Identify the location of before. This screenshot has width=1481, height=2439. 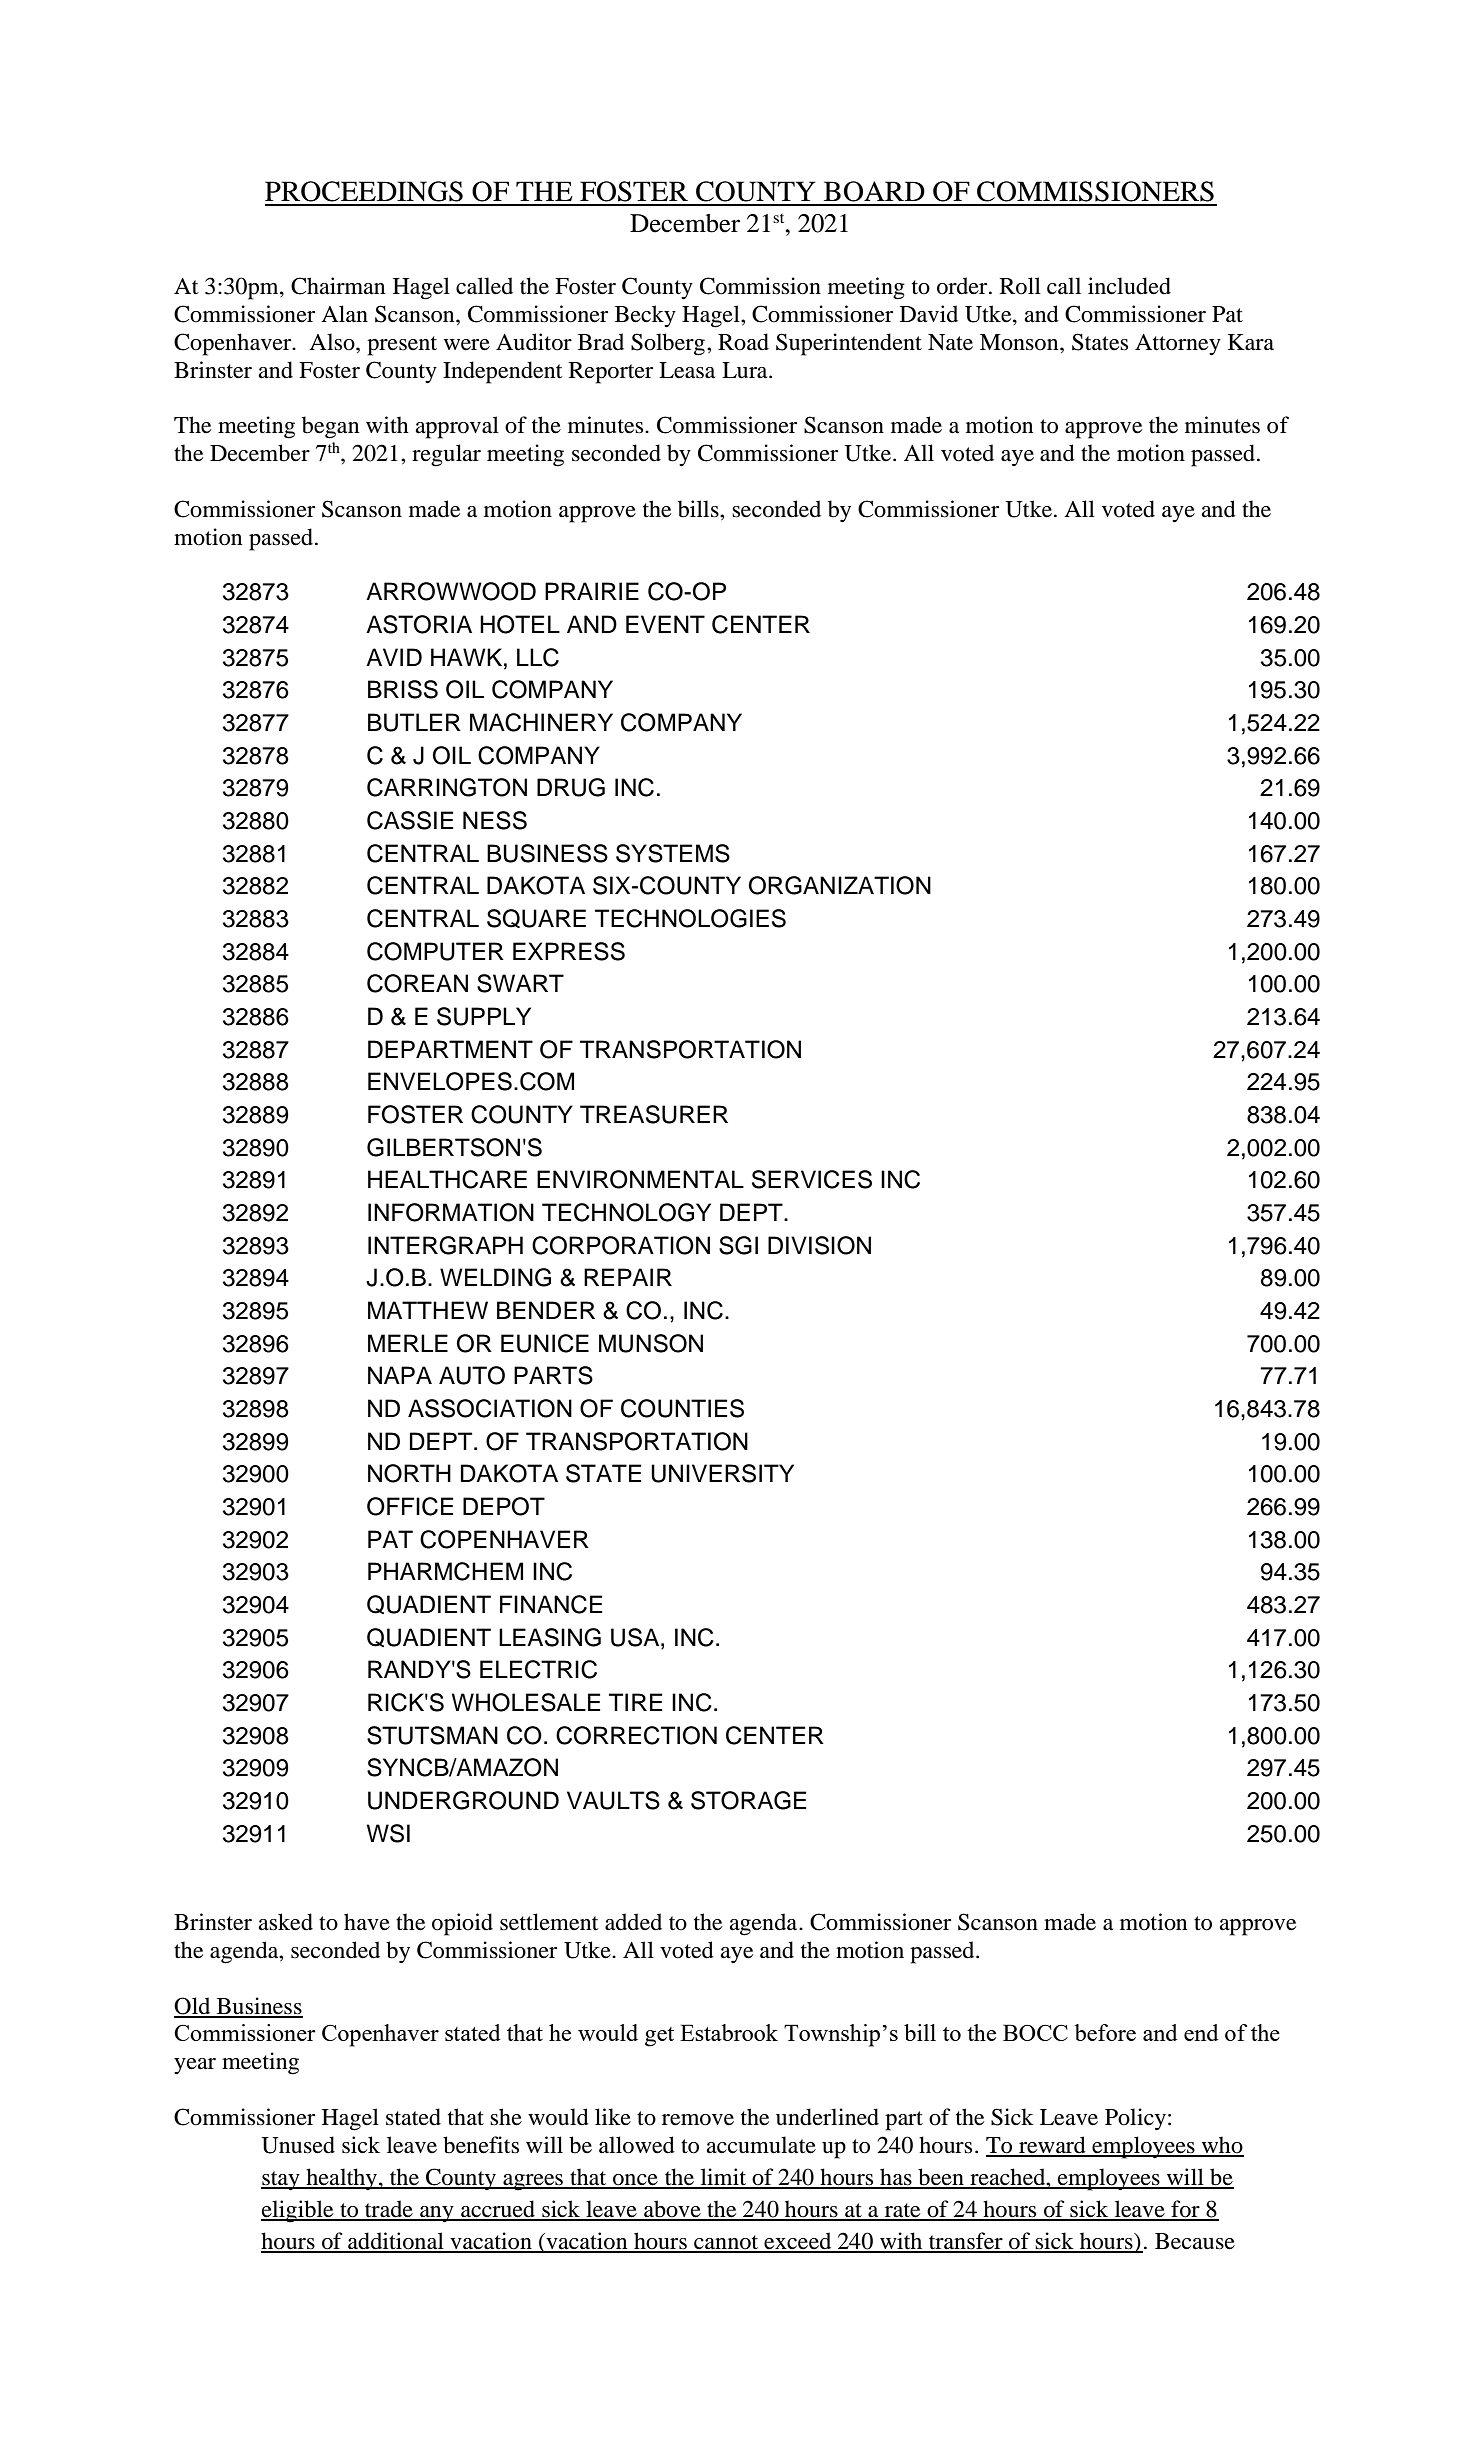
(1105, 2032).
